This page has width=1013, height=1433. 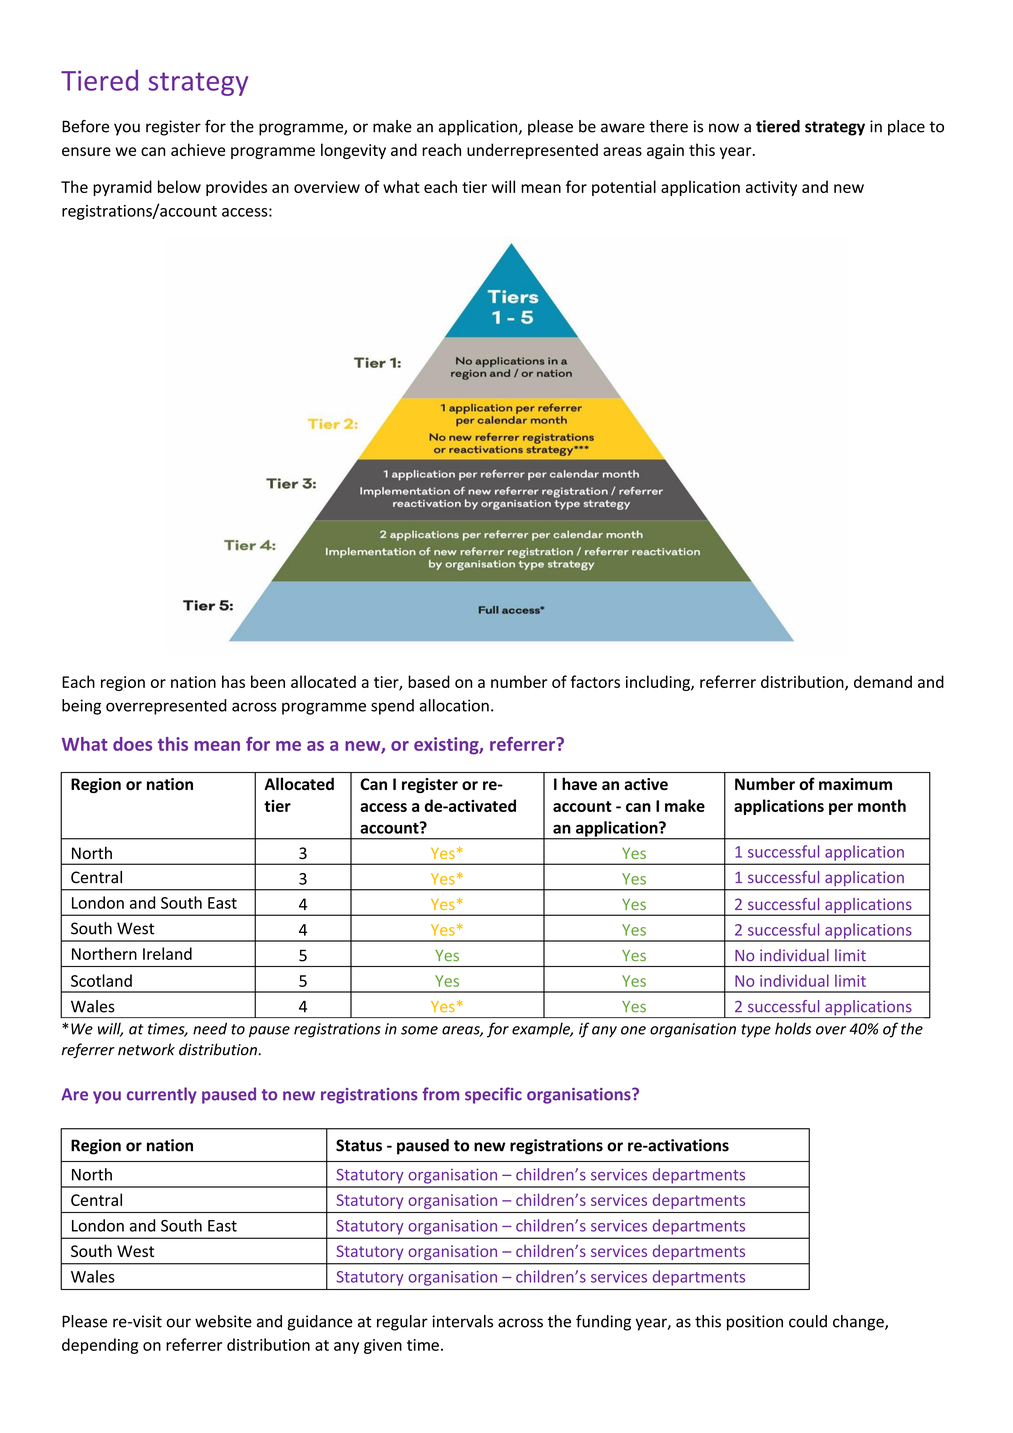 I want to click on could, so click(x=808, y=1321).
